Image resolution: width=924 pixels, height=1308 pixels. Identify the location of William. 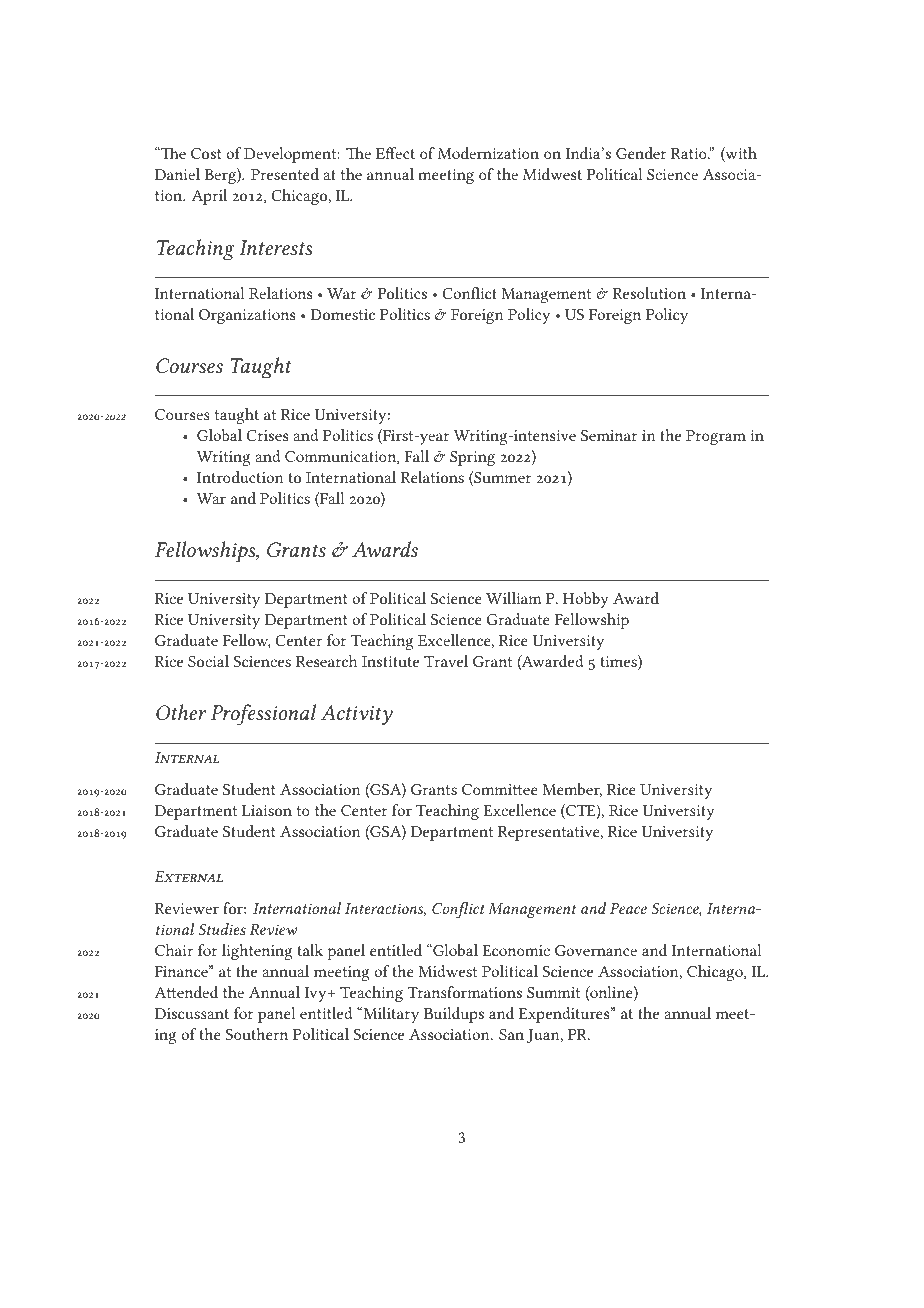
(514, 598).
